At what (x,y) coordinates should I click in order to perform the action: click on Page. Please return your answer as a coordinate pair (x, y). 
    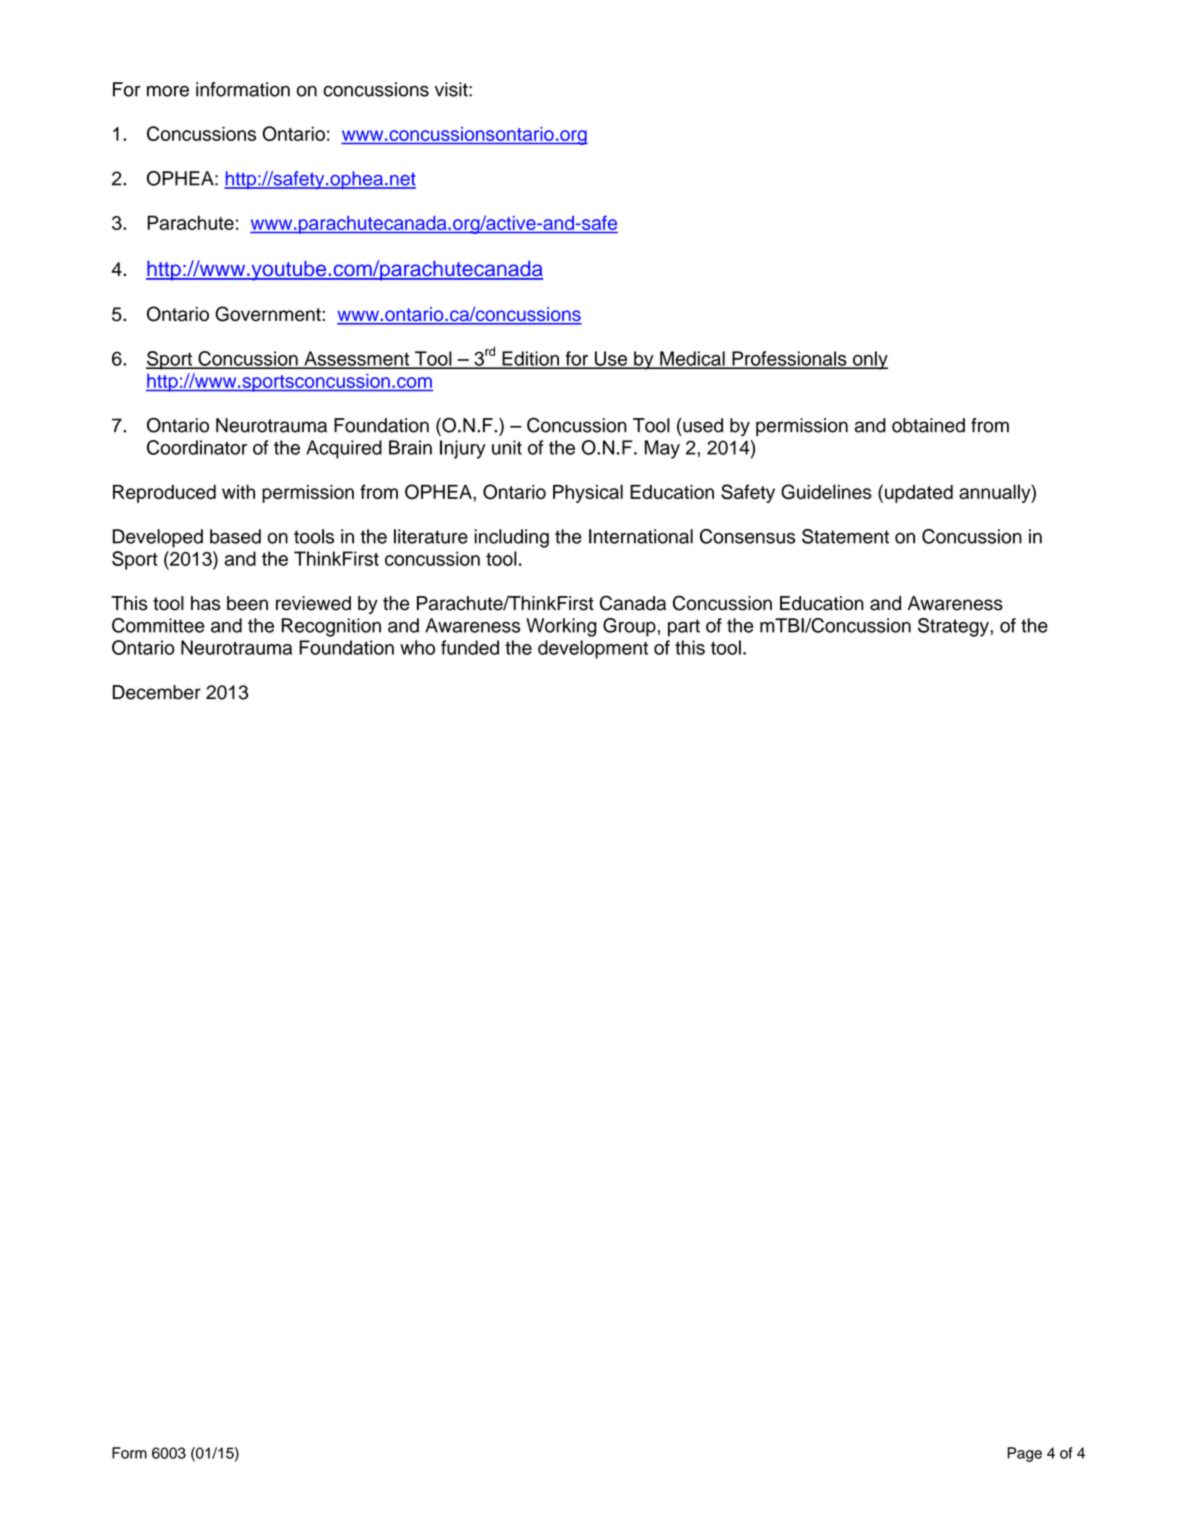
    Looking at the image, I should click on (1024, 1454).
